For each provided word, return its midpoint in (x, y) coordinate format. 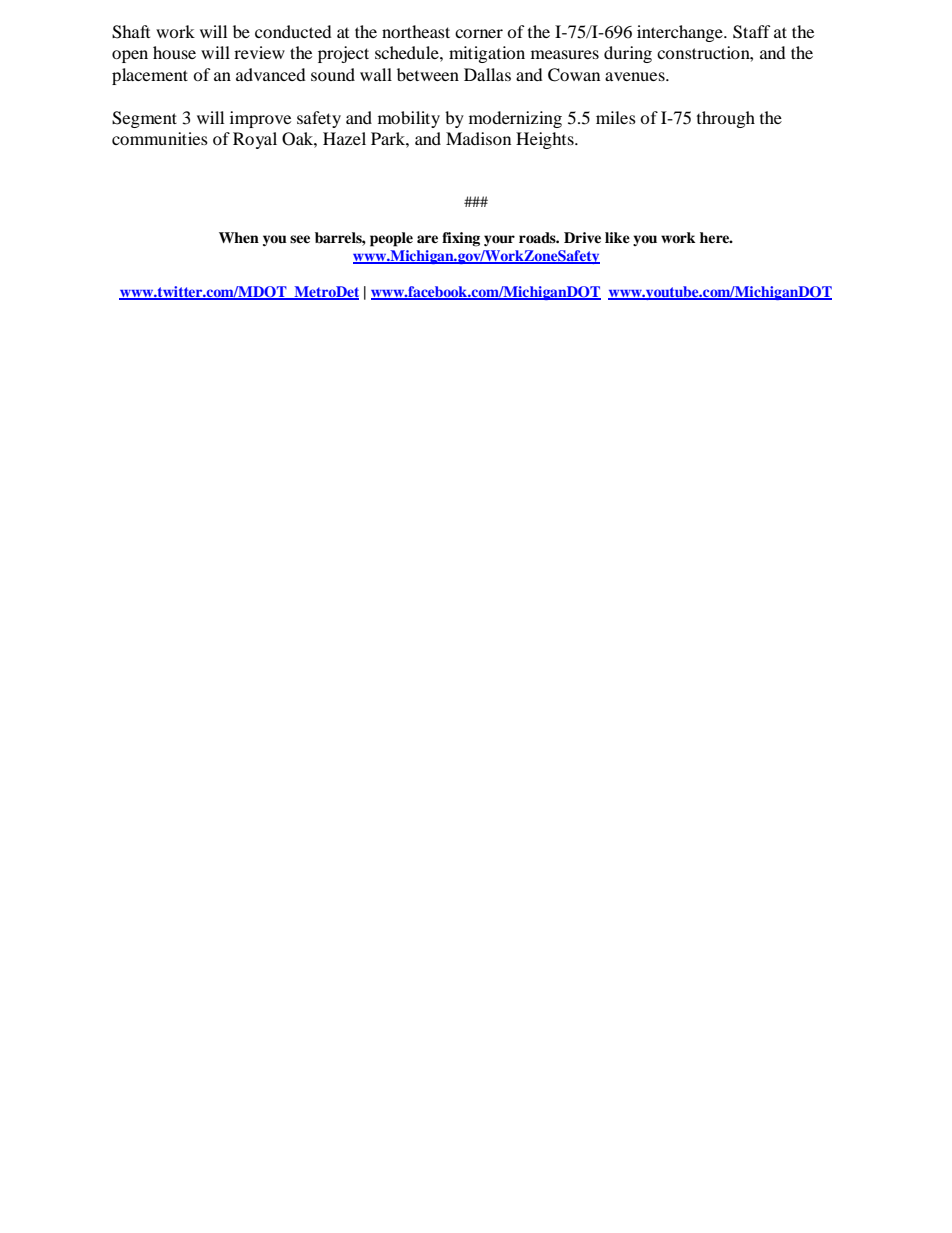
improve (260, 119)
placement (150, 76)
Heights (546, 140)
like (617, 237)
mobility (409, 119)
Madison (478, 138)
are (427, 239)
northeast (416, 31)
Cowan (574, 75)
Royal (255, 140)
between (428, 74)
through (726, 119)
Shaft (131, 32)
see (300, 239)
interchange (681, 33)
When (239, 237)
